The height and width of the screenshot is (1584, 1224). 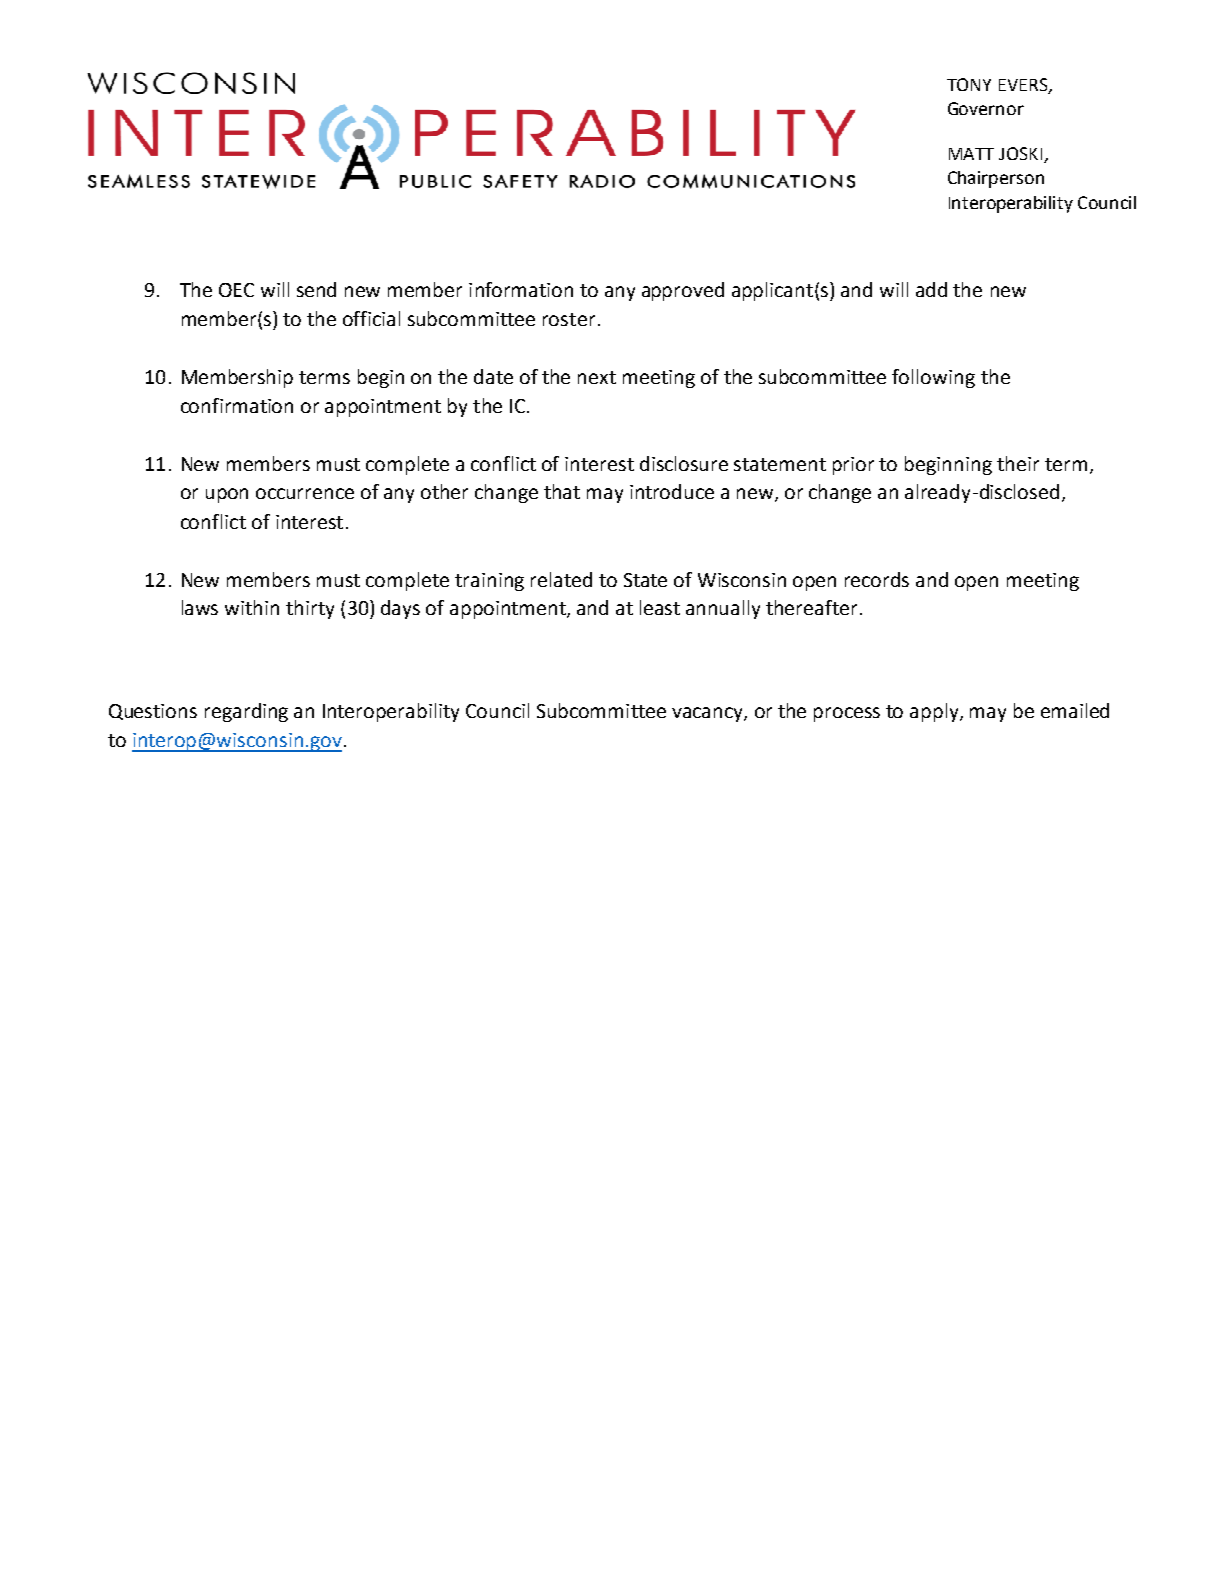 I want to click on confirmation, so click(x=237, y=405).
